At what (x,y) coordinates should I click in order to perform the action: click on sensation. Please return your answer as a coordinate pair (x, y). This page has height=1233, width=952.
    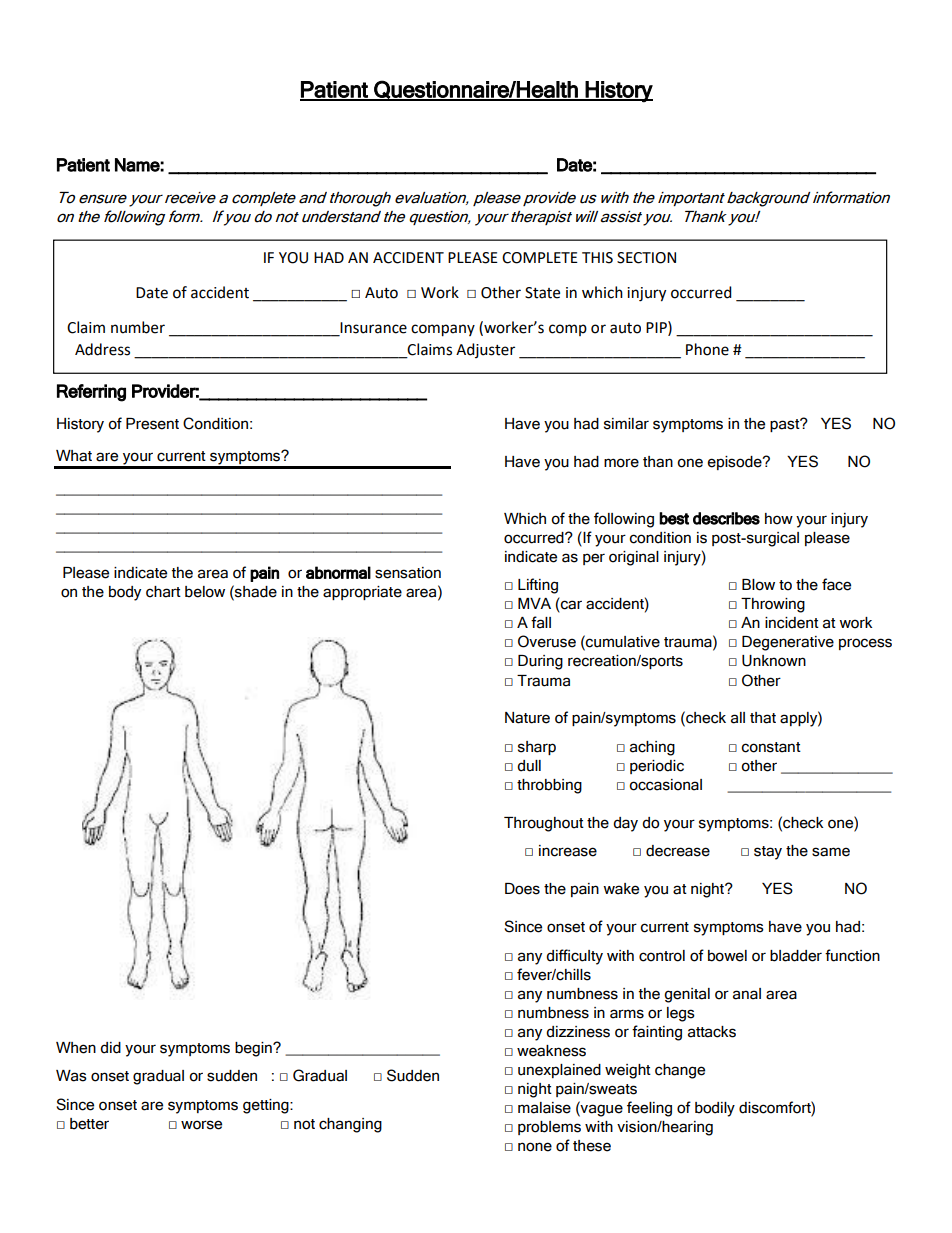
    Looking at the image, I should click on (408, 573).
